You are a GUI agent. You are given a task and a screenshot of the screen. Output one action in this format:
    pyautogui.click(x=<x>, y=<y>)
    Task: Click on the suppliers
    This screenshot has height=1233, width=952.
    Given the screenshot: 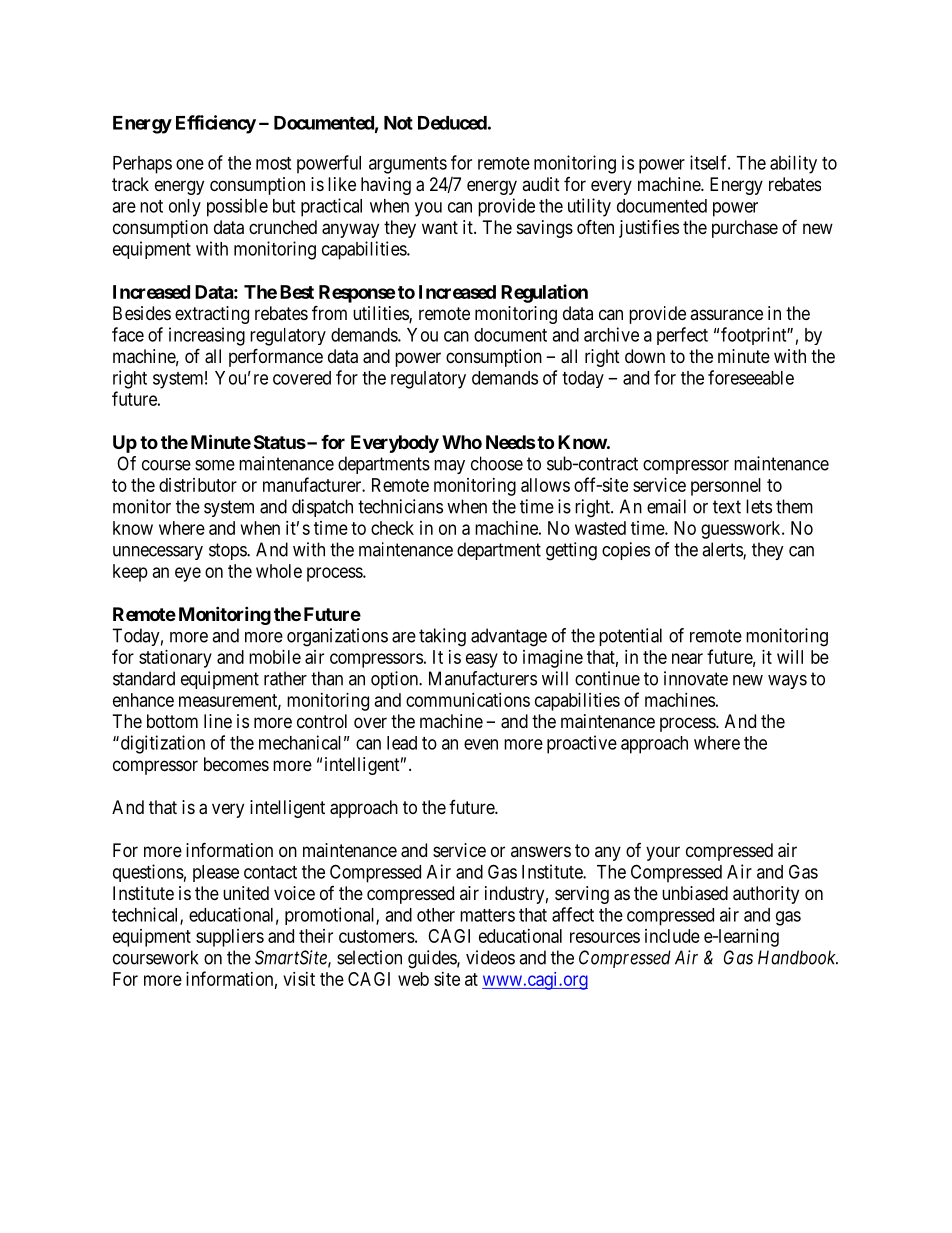 What is the action you would take?
    pyautogui.click(x=230, y=938)
